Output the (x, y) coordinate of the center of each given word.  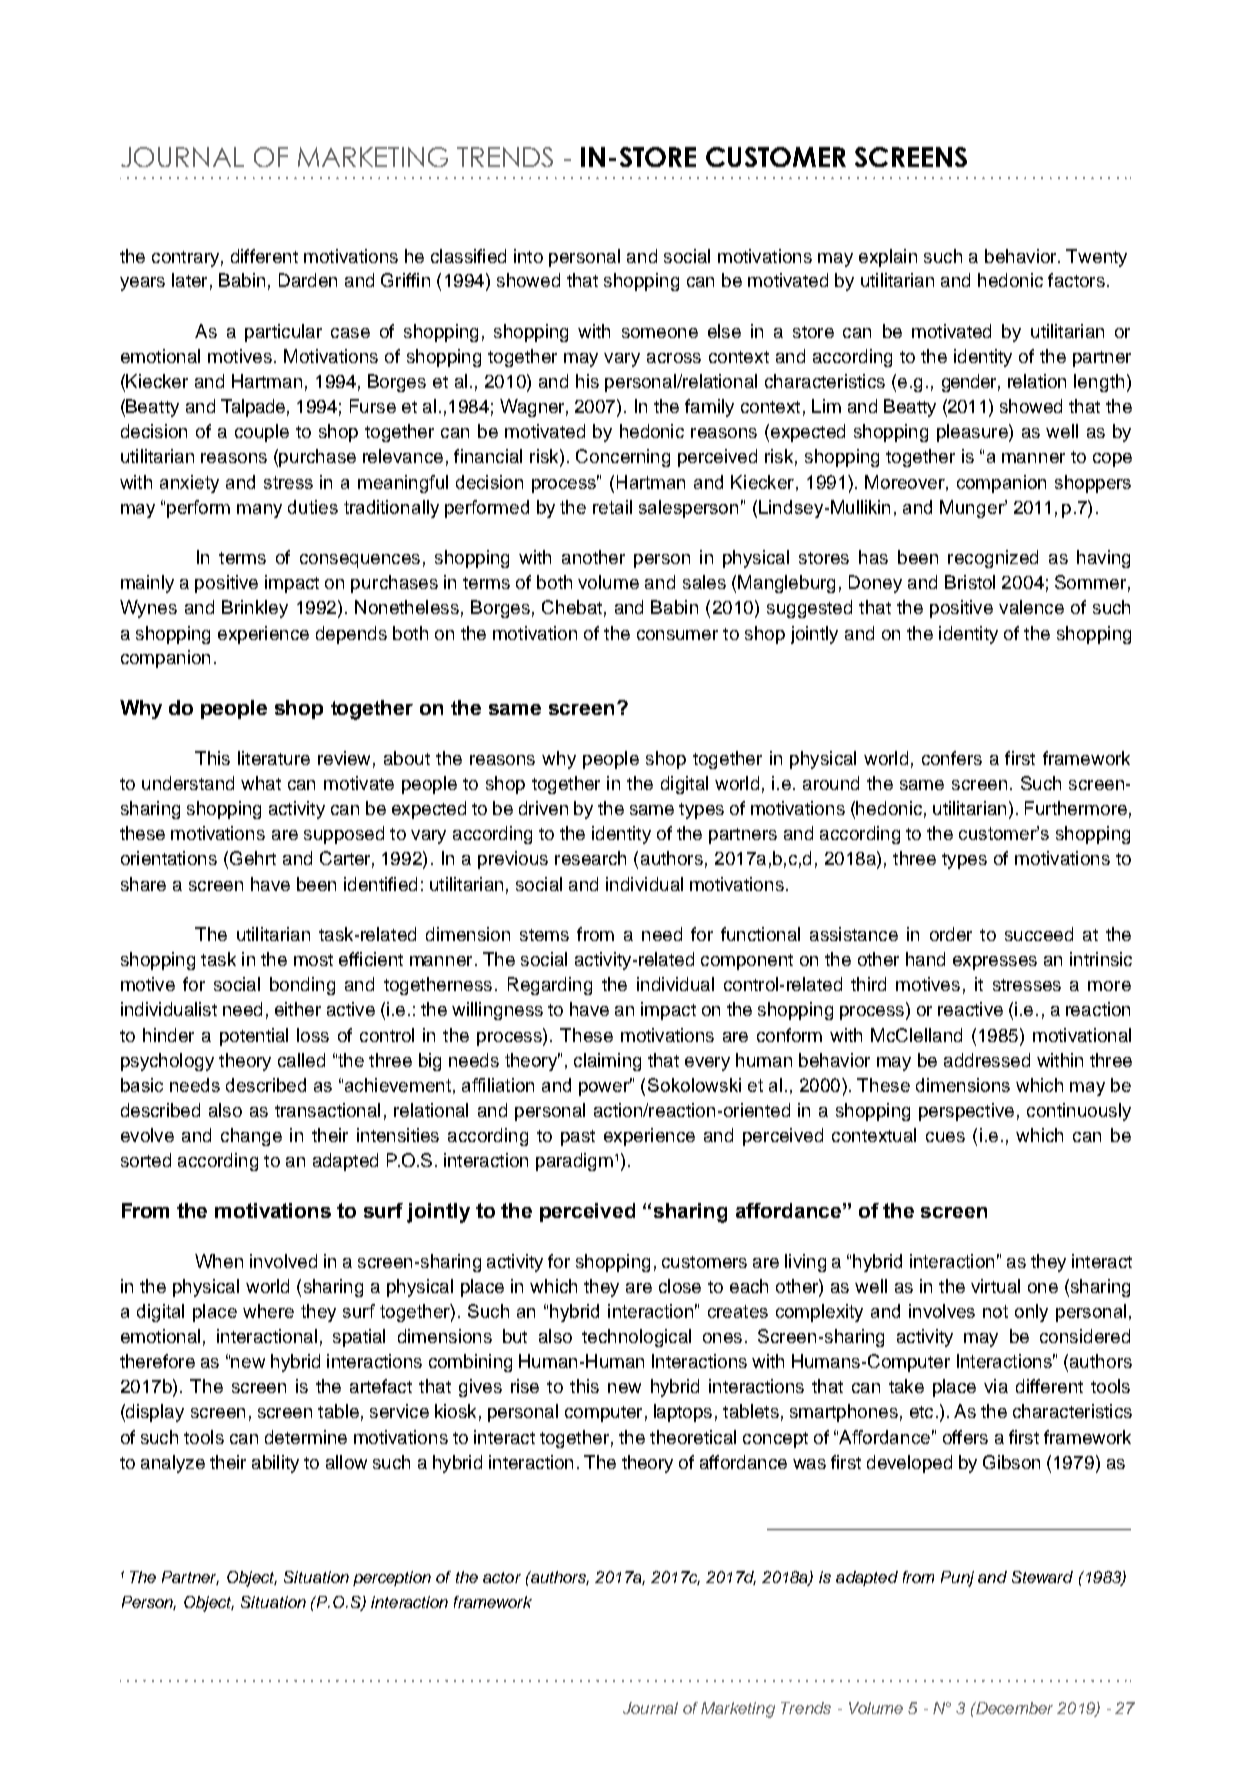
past (578, 1138)
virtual (995, 1286)
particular (283, 333)
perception (392, 1578)
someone (660, 333)
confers (952, 758)
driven (543, 808)
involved (283, 1261)
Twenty (1096, 258)
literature (274, 758)
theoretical (693, 1437)
